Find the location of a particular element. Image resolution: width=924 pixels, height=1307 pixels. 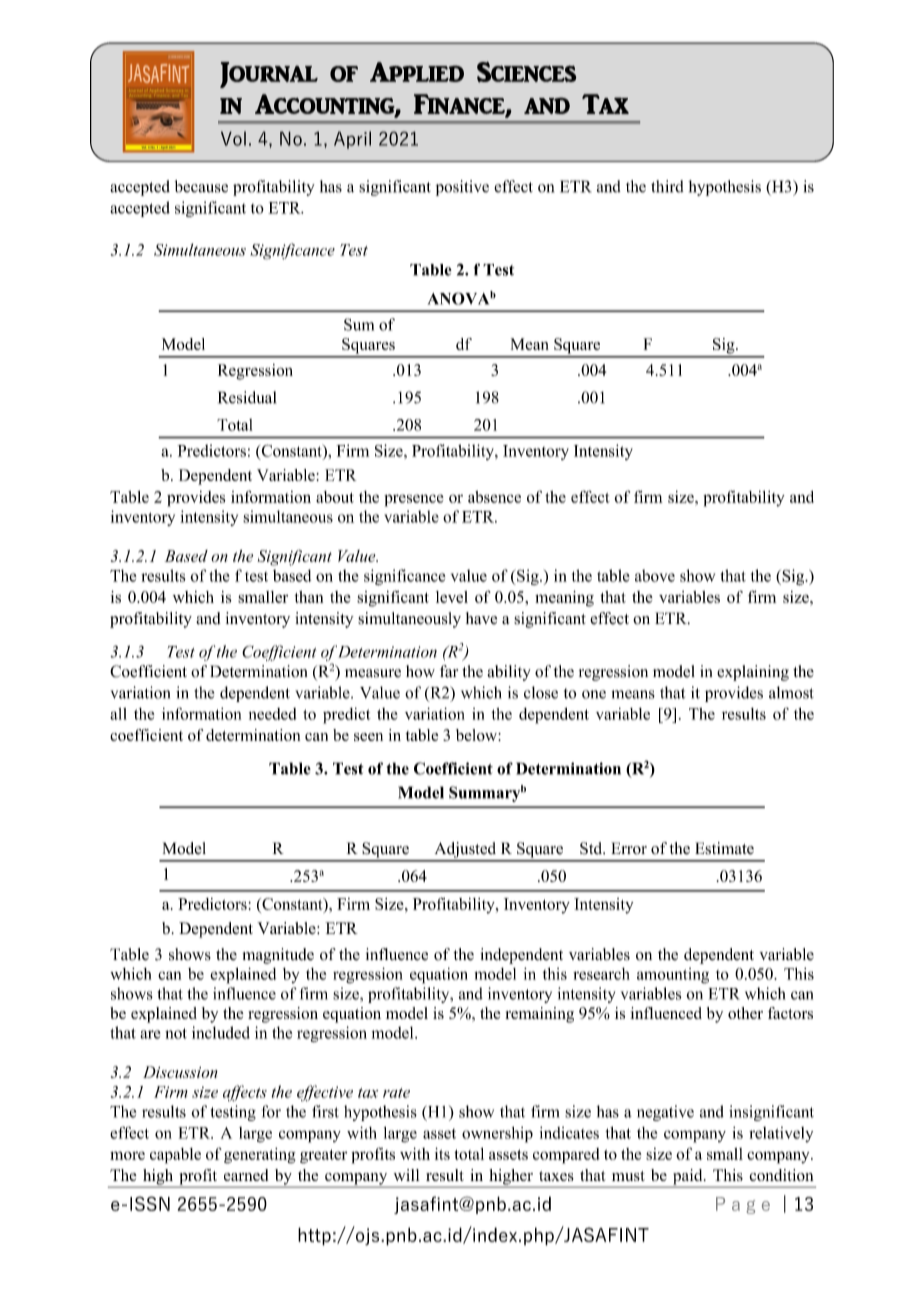

third is located at coordinates (667, 186).
